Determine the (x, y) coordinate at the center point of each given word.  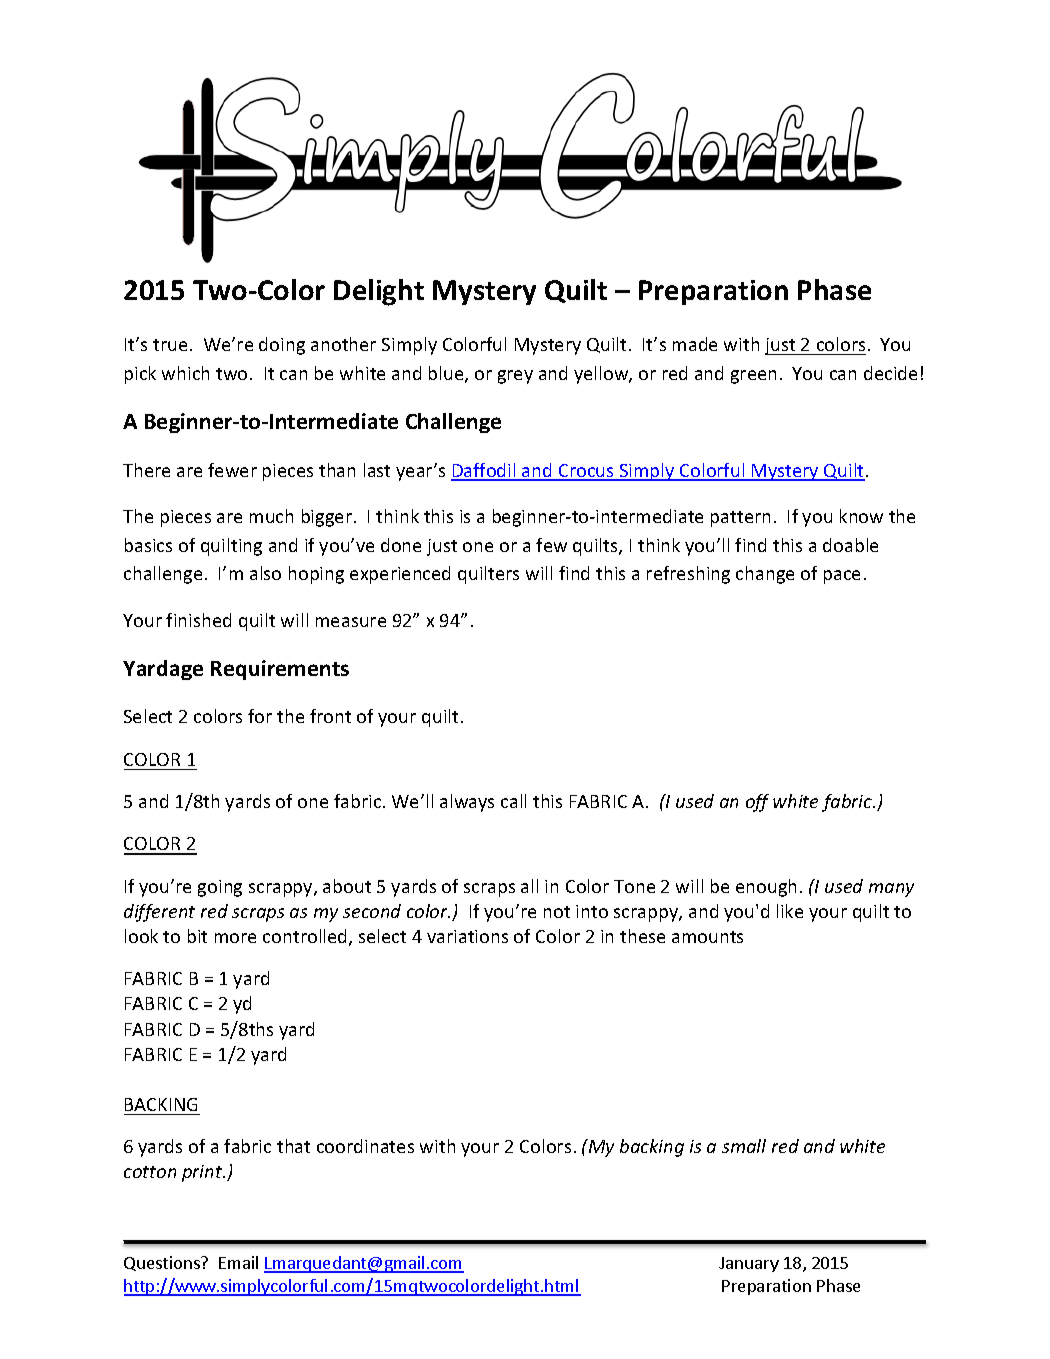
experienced (400, 575)
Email (238, 1262)
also (265, 573)
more (235, 938)
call (513, 801)
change (765, 575)
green (753, 377)
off (757, 803)
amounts (707, 937)
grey (515, 377)
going (220, 888)
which (185, 373)
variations (467, 936)
